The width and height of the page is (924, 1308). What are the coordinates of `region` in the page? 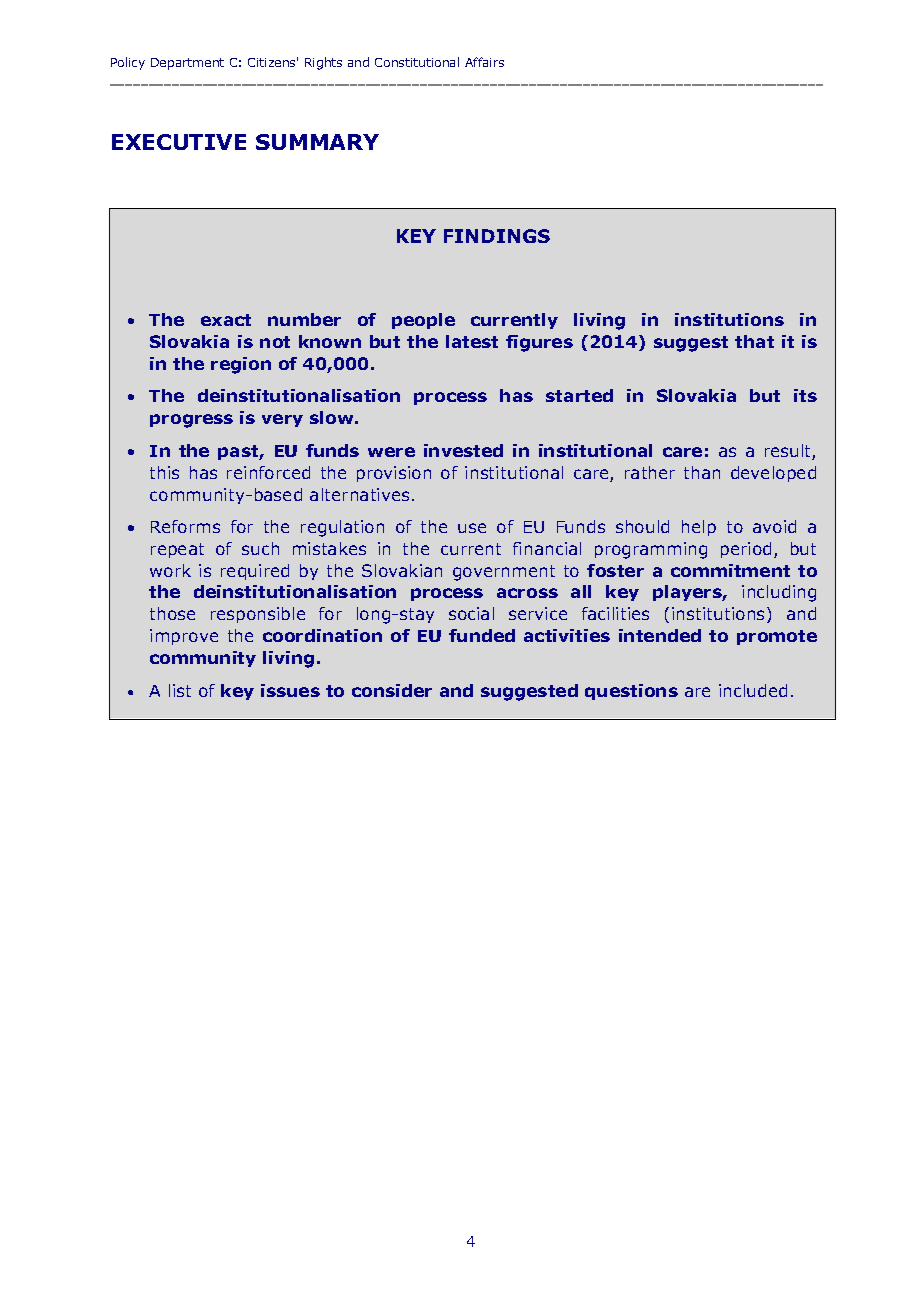 It's located at (241, 365).
